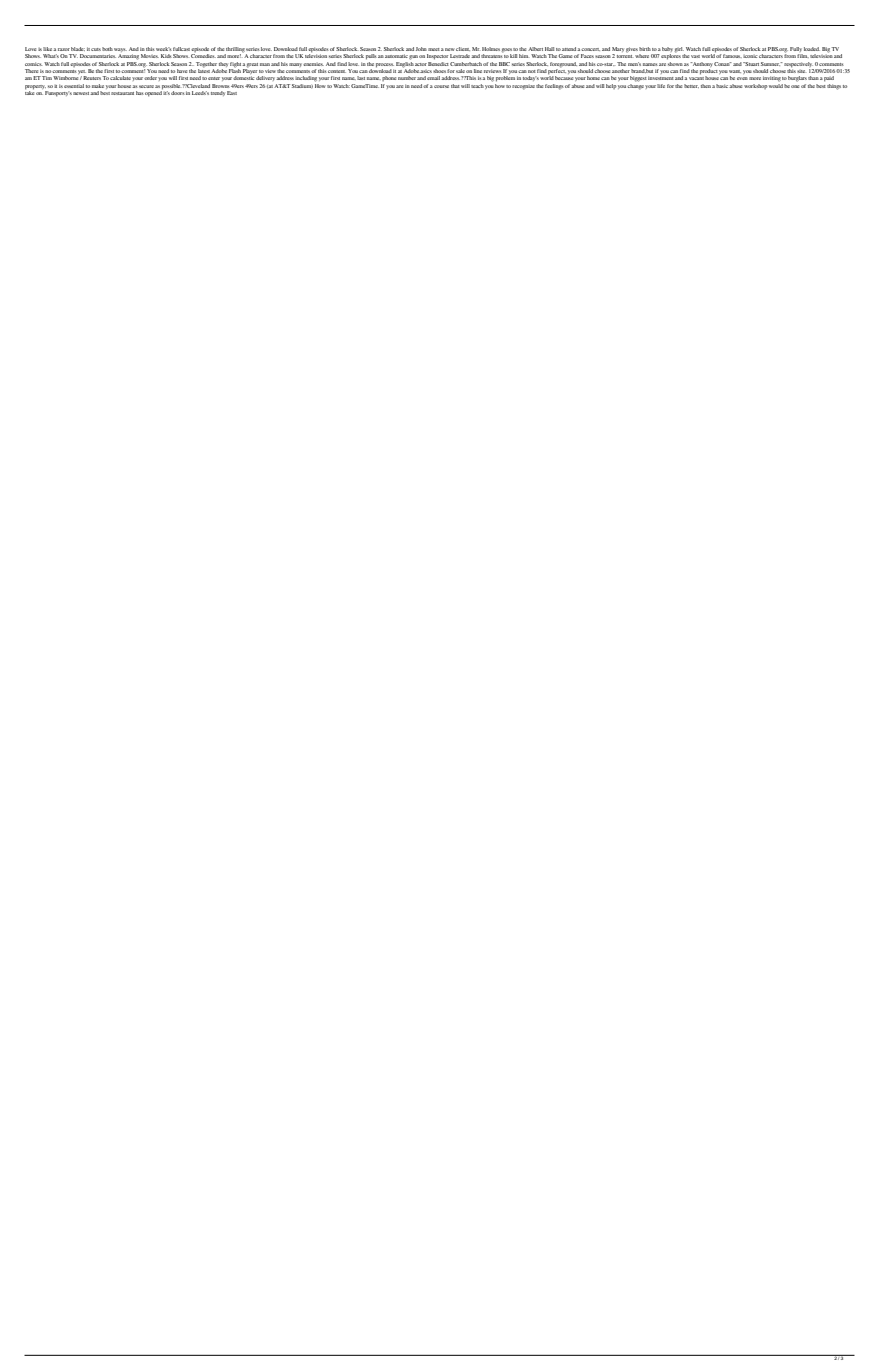 The height and width of the screenshot is (1372, 879). What do you see at coordinates (252, 65) in the screenshot?
I see `great` at bounding box center [252, 65].
